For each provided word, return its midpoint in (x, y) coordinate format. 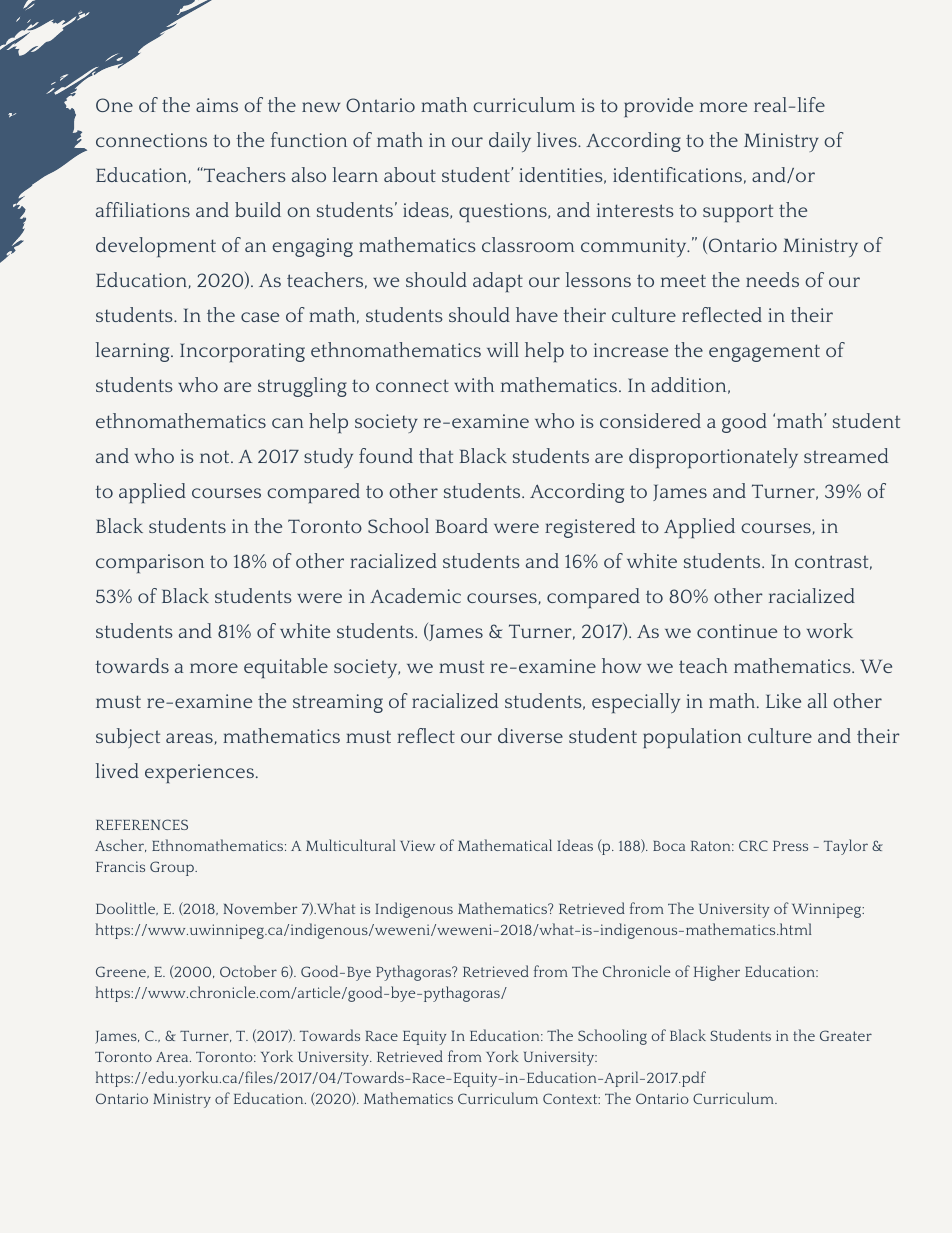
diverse (530, 735)
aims (217, 105)
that (436, 455)
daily (510, 142)
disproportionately (713, 458)
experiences (199, 773)
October (248, 971)
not (216, 457)
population (692, 738)
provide (658, 107)
